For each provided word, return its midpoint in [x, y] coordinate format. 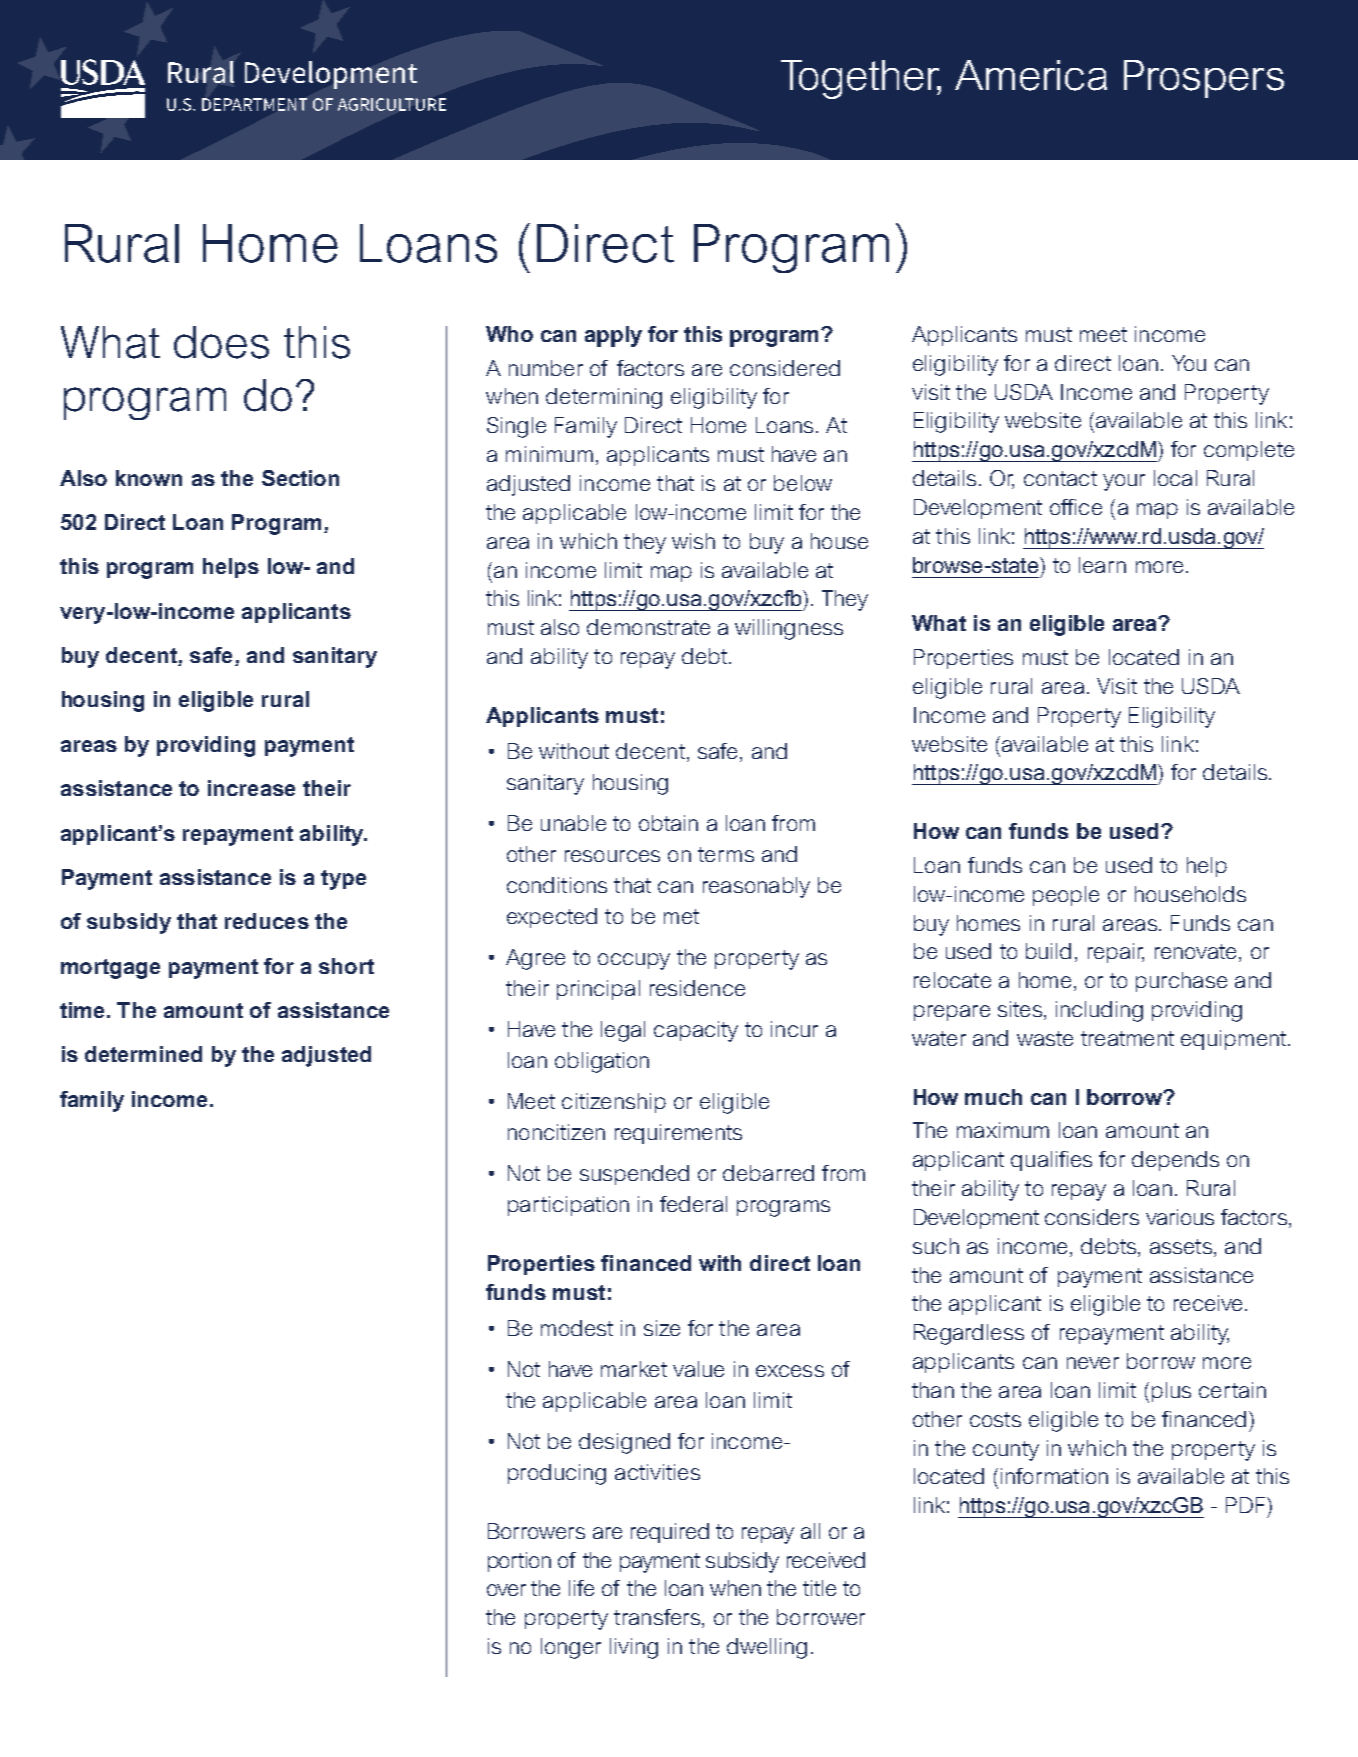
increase [251, 788]
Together [861, 79]
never [1093, 1363]
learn [1102, 565]
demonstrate [648, 627]
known [149, 478]
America [1031, 75]
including [1099, 1011]
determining [604, 398]
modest [577, 1328]
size [662, 1328]
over [506, 1590]
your [1124, 482]
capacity [696, 1031]
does [221, 342]
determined [143, 1054]
